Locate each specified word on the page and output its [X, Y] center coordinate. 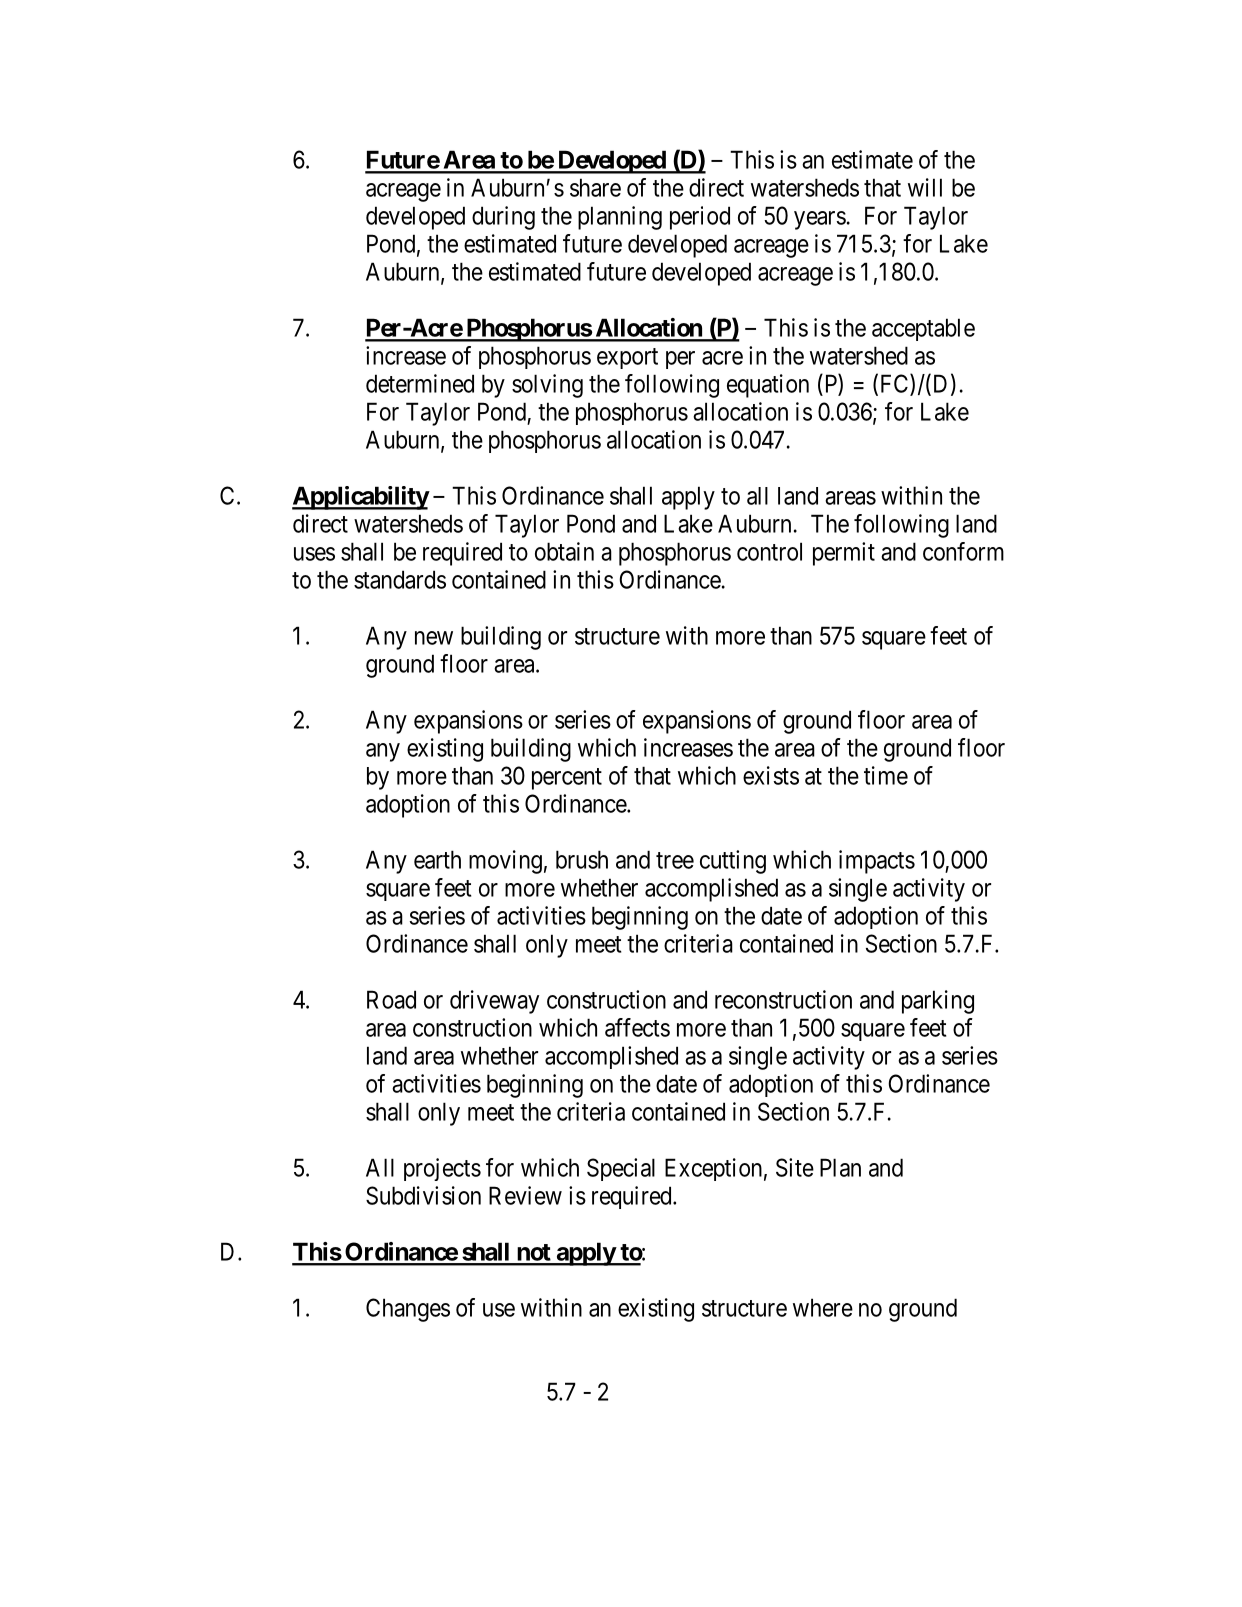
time [886, 775]
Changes [408, 1310]
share [595, 187]
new [434, 638]
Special [621, 1169]
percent [567, 779]
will [925, 187]
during [503, 218]
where [823, 1307]
